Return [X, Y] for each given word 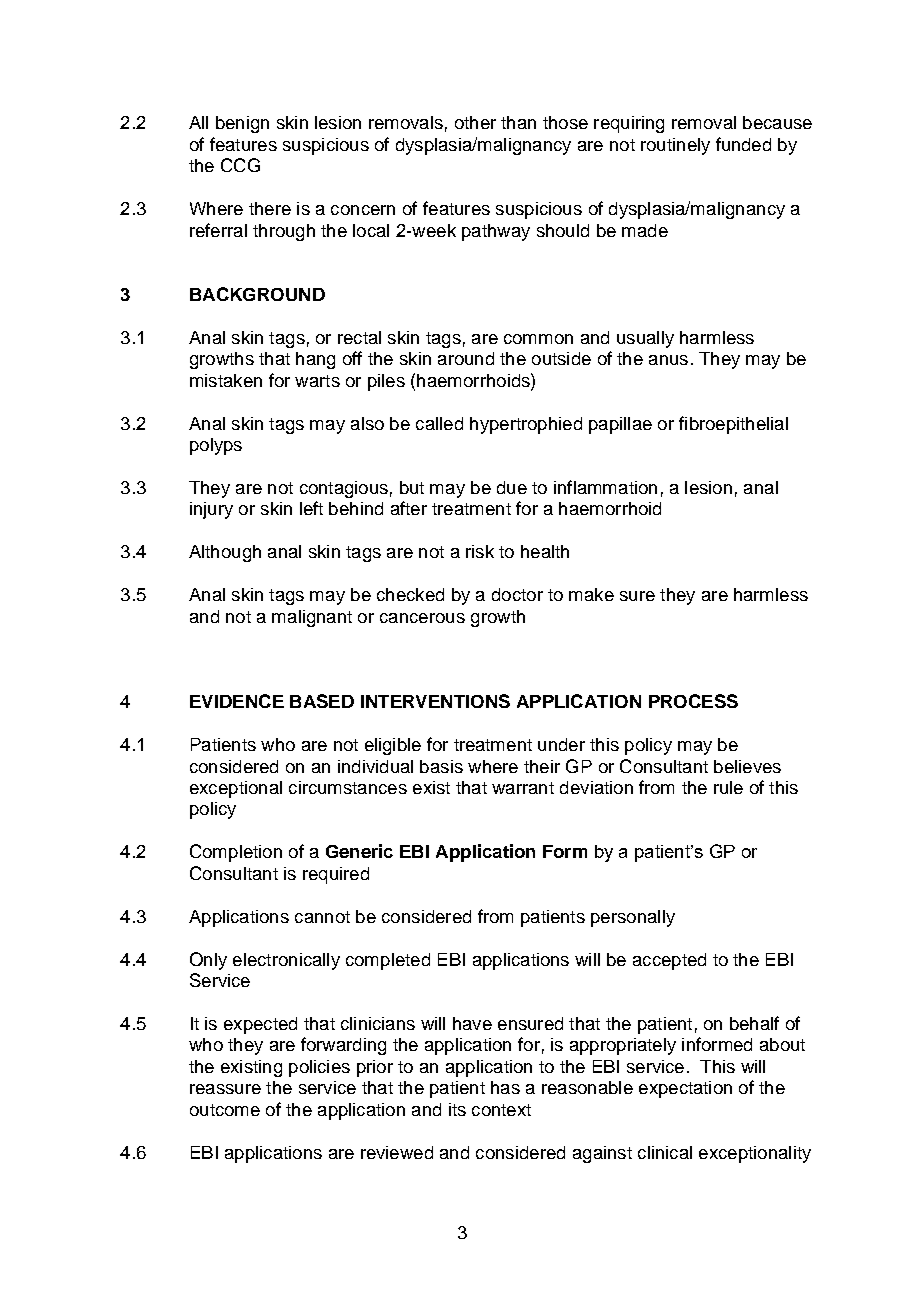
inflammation [605, 487]
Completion [236, 853]
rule [728, 787]
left [311, 508]
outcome [225, 1110]
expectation [685, 1089]
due [512, 487]
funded [743, 144]
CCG [240, 165]
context [501, 1110]
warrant [523, 788]
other [475, 122]
